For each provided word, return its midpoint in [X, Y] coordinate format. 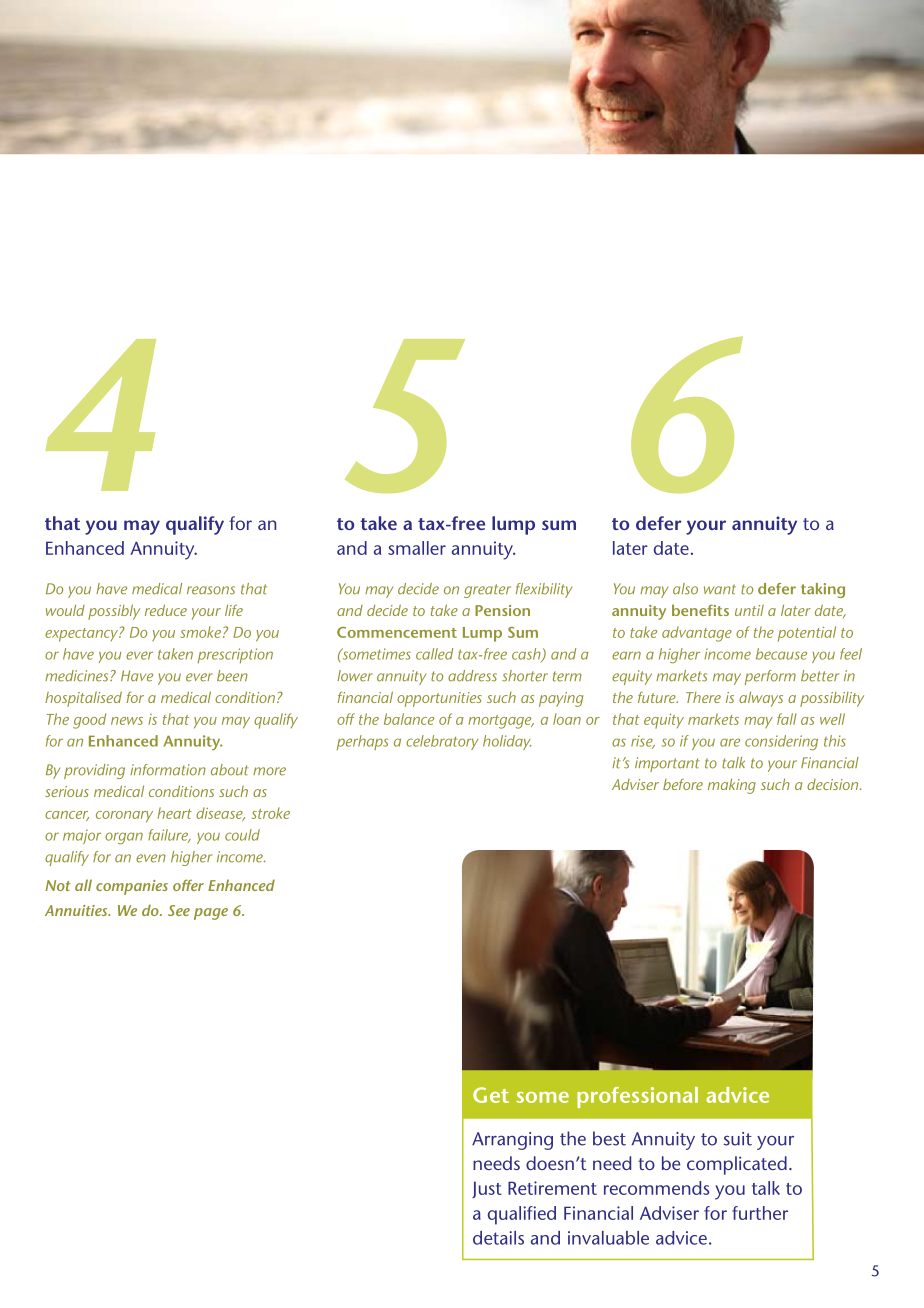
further [760, 1213]
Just [487, 1189]
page [211, 914]
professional [637, 1097]
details [498, 1238]
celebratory [442, 742]
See [179, 910]
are [730, 742]
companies [132, 887]
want [720, 589]
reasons [211, 590]
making [732, 786]
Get [491, 1095]
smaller [417, 548]
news [127, 721]
